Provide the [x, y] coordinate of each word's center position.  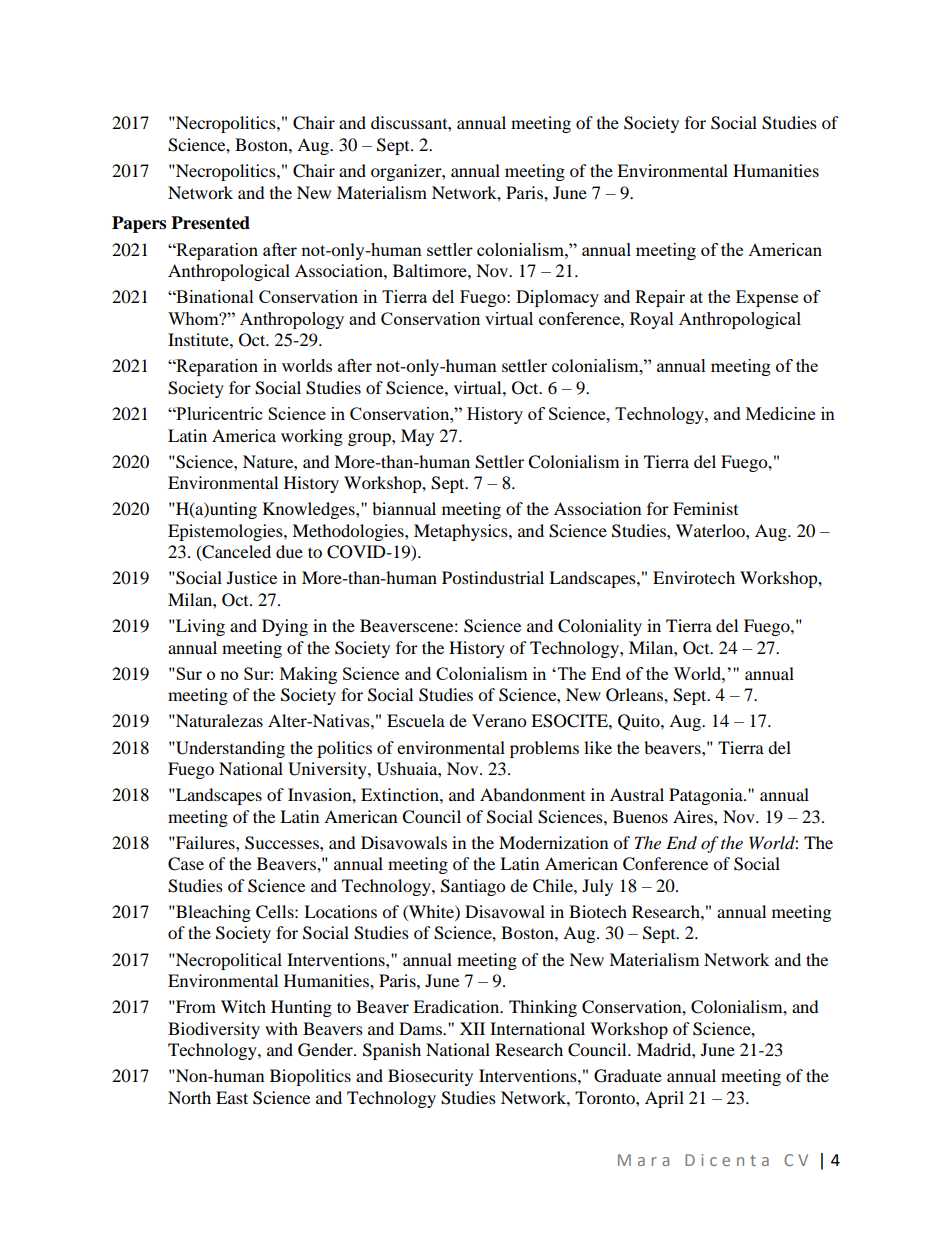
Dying [285, 627]
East [232, 1097]
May [417, 437]
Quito [640, 722]
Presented [210, 223]
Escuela [416, 720]
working [312, 437]
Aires [694, 816]
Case [186, 864]
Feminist [705, 508]
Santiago [473, 887]
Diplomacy [557, 298]
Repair [660, 298]
